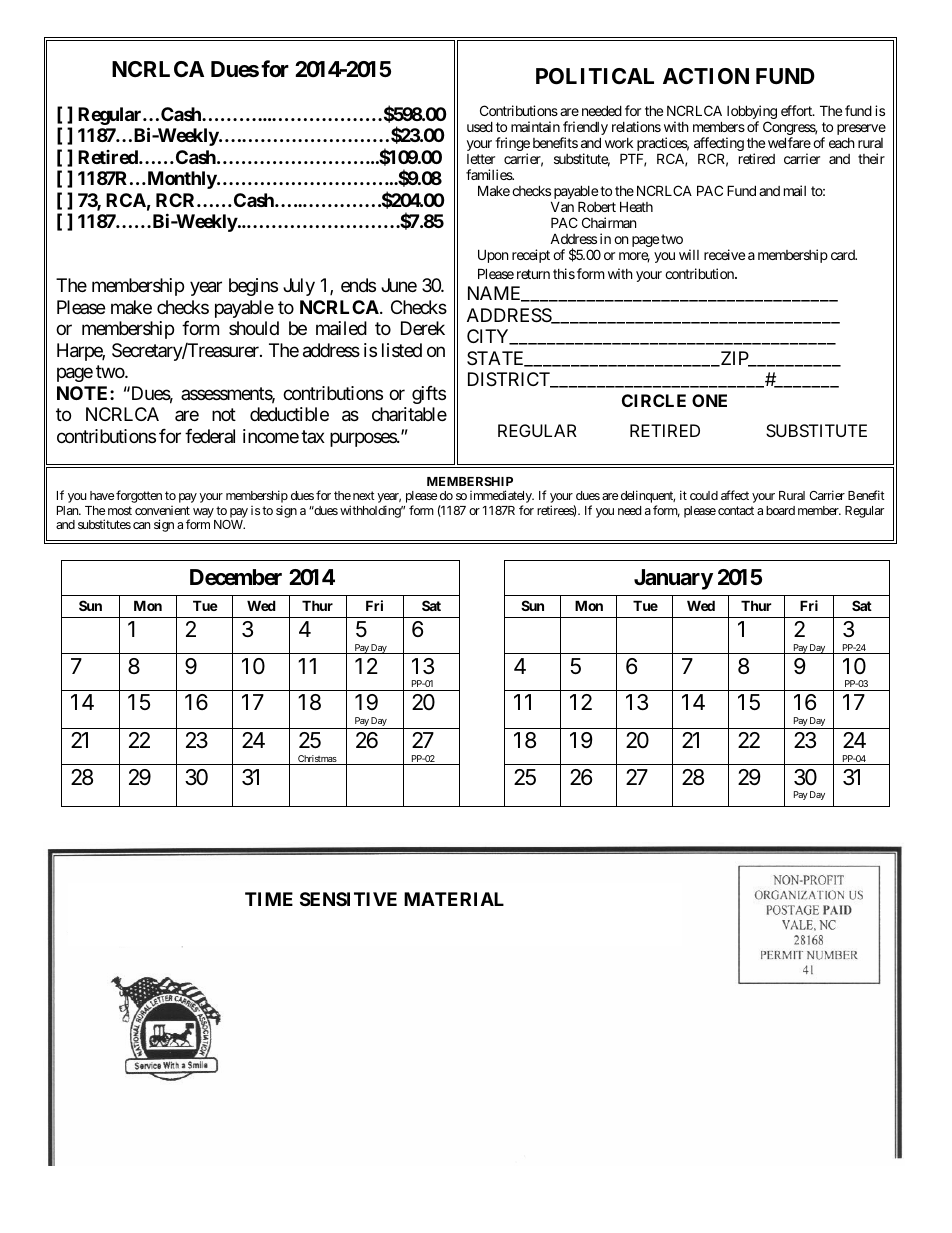  I want to click on forgotten, so click(139, 496).
